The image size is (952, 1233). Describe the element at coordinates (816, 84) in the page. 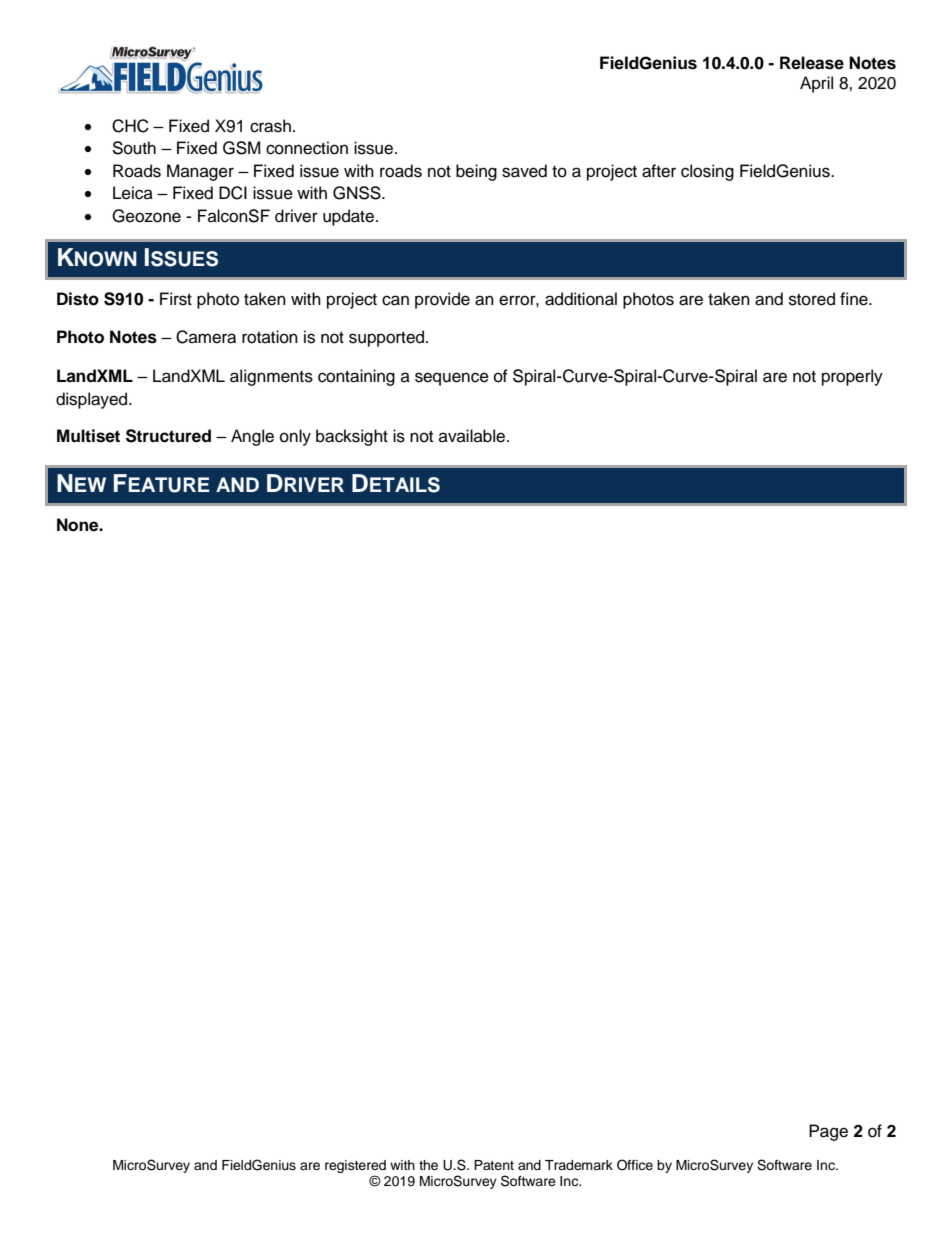

I see `April` at that location.
